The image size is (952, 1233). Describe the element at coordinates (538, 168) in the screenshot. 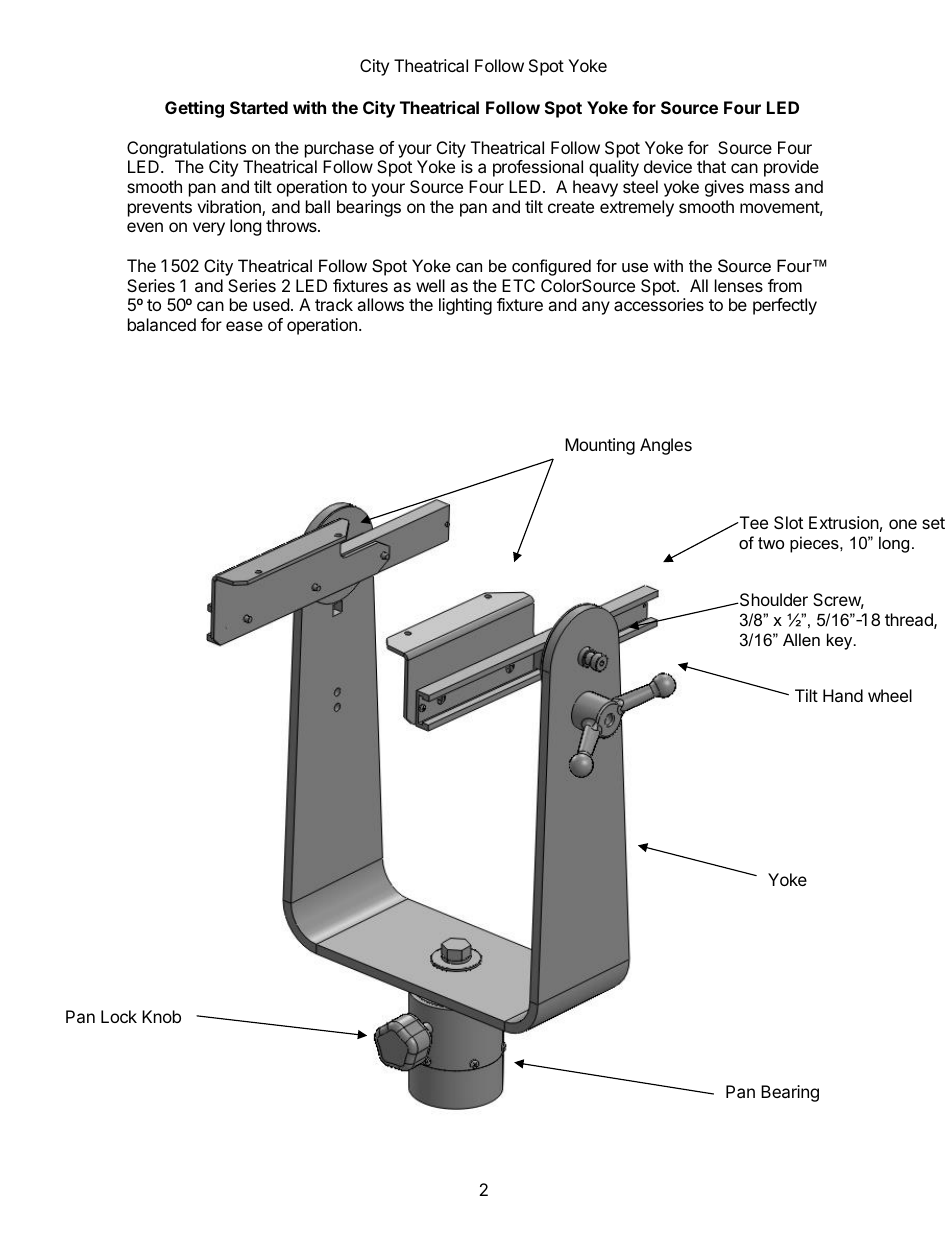

I see `professional` at that location.
